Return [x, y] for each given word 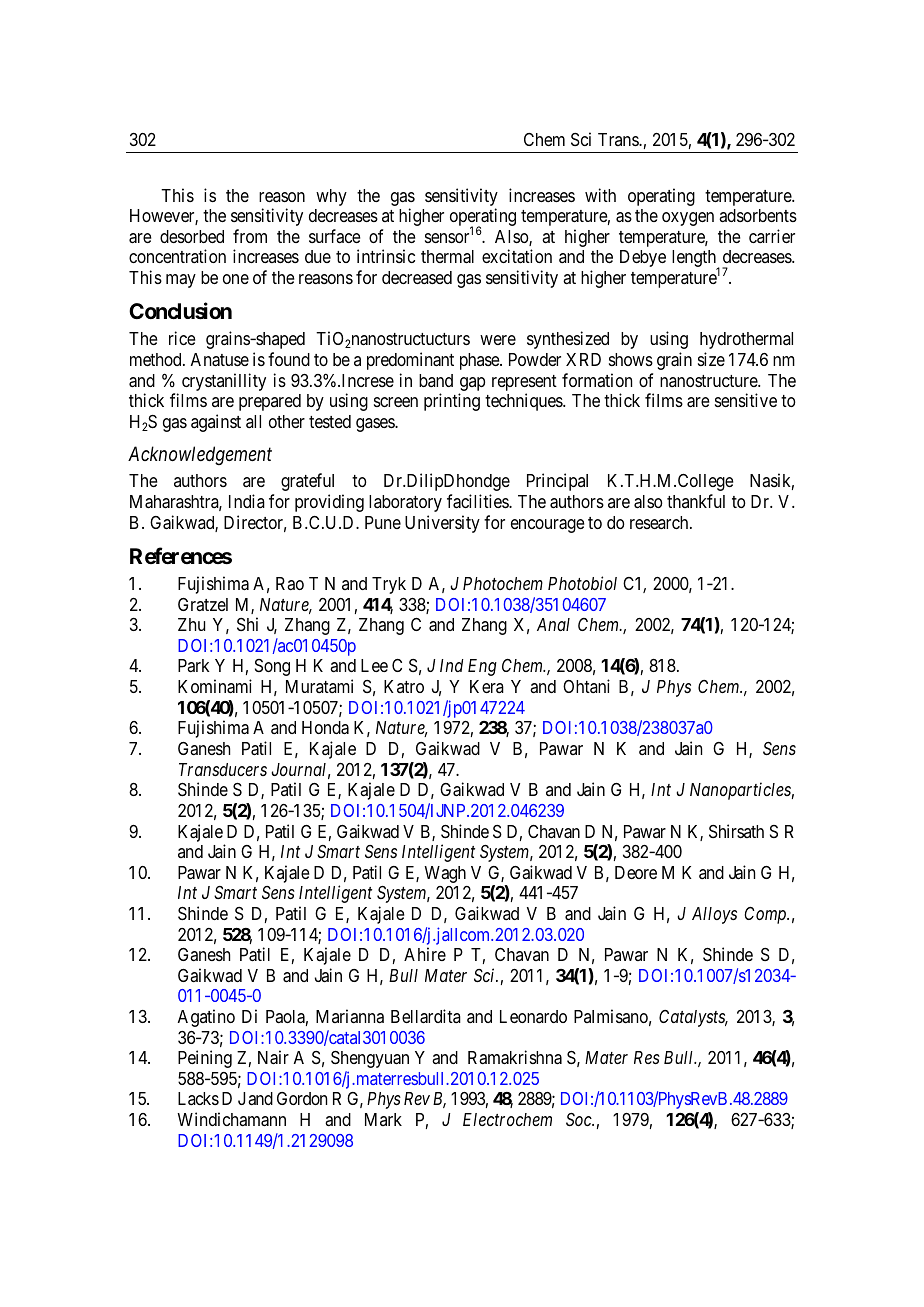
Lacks [198, 1098]
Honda [325, 728]
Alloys [714, 915]
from [250, 236]
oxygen [688, 219]
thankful [696, 501]
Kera [487, 686]
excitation [517, 256]
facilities [478, 501]
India [247, 501]
